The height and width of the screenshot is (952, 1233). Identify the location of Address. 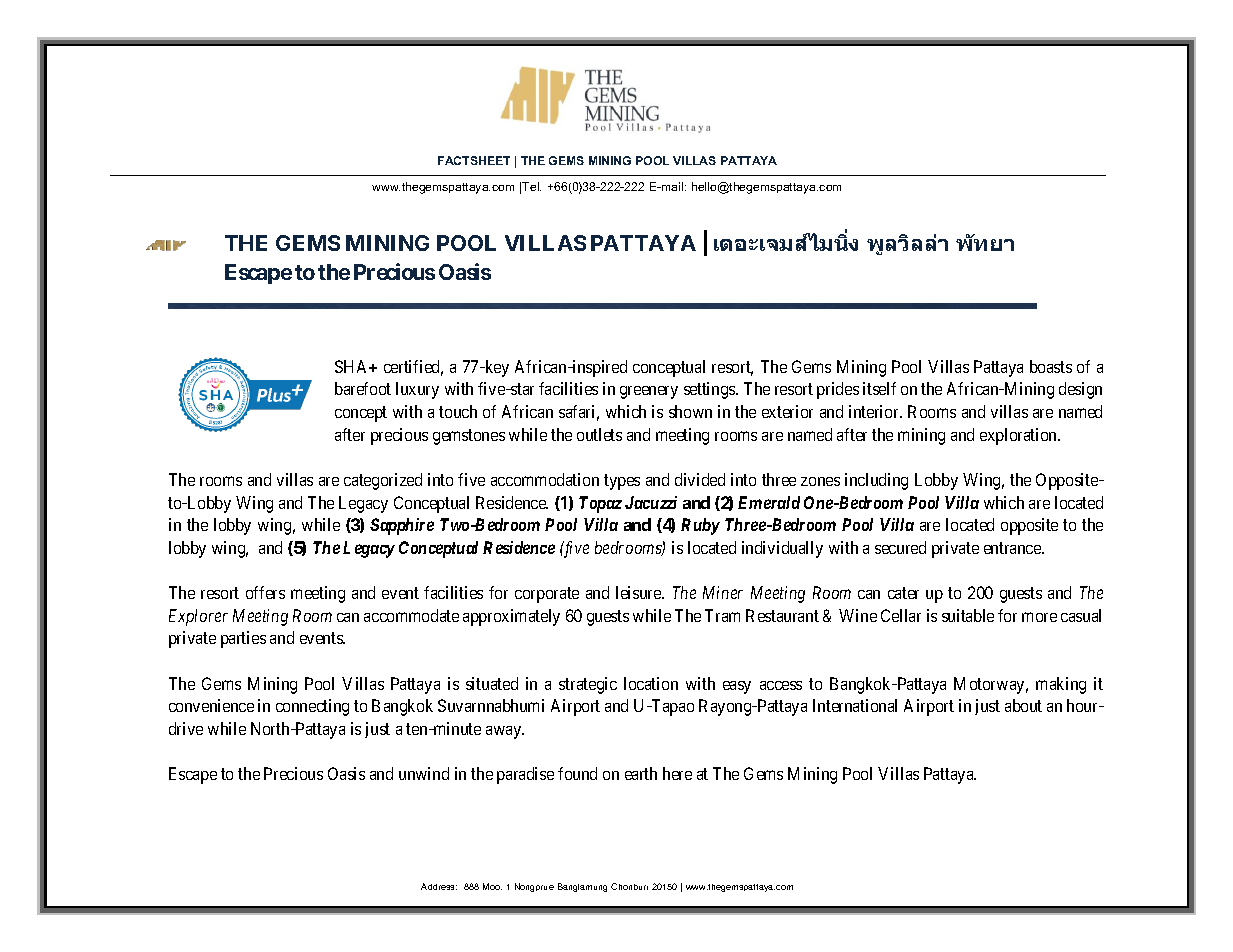
(439, 886).
